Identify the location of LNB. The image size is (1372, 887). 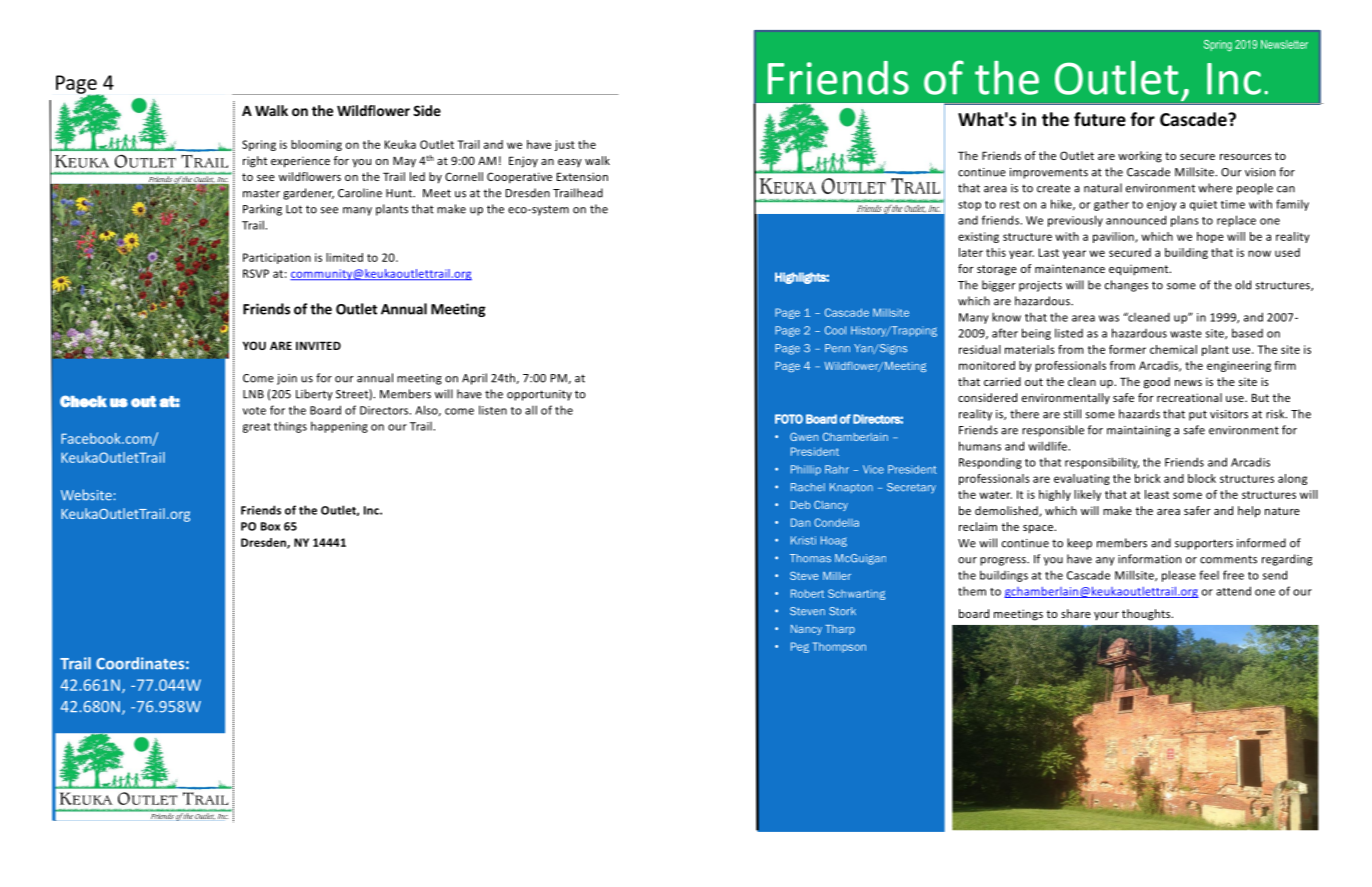
(253, 394).
